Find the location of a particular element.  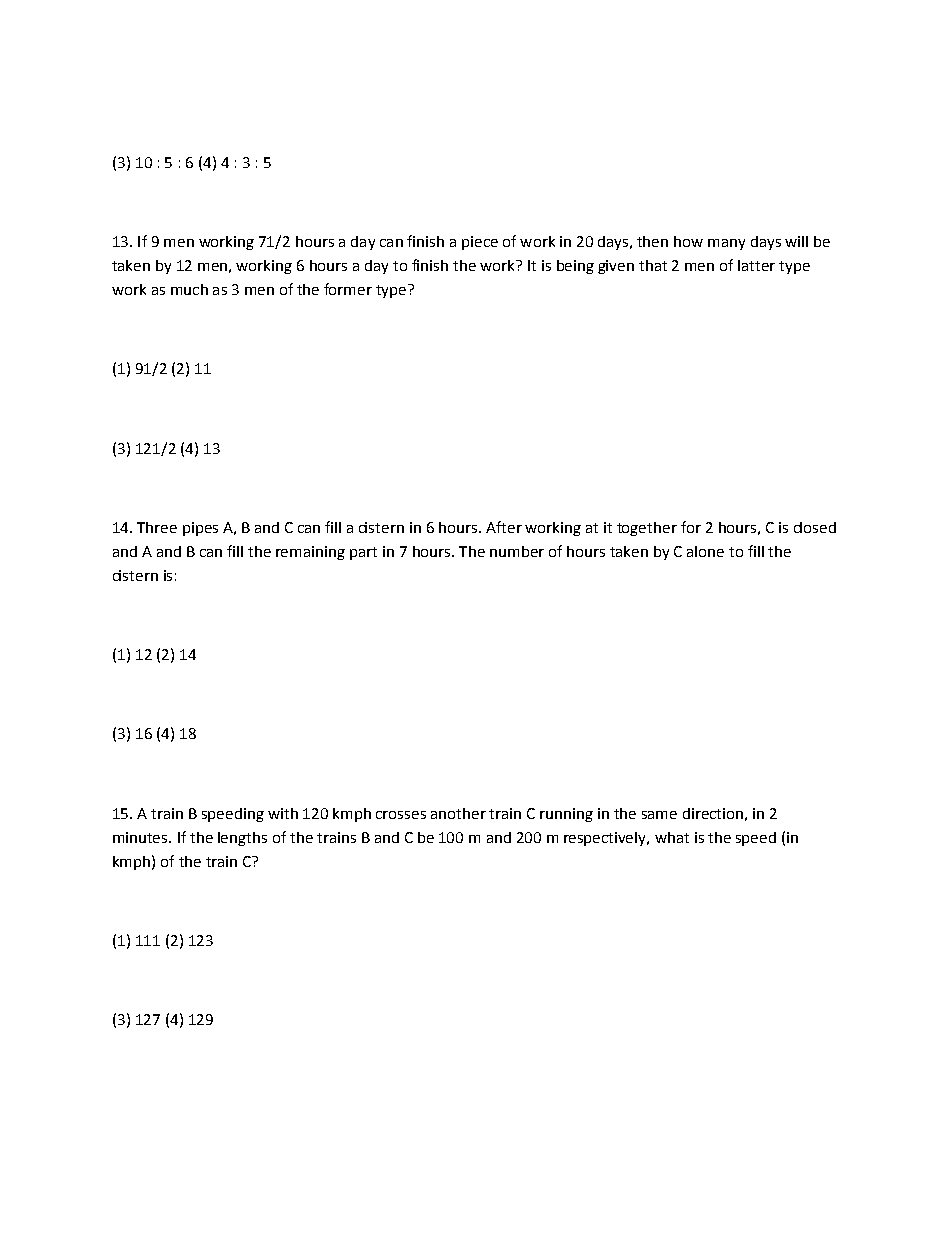

another is located at coordinates (458, 813).
